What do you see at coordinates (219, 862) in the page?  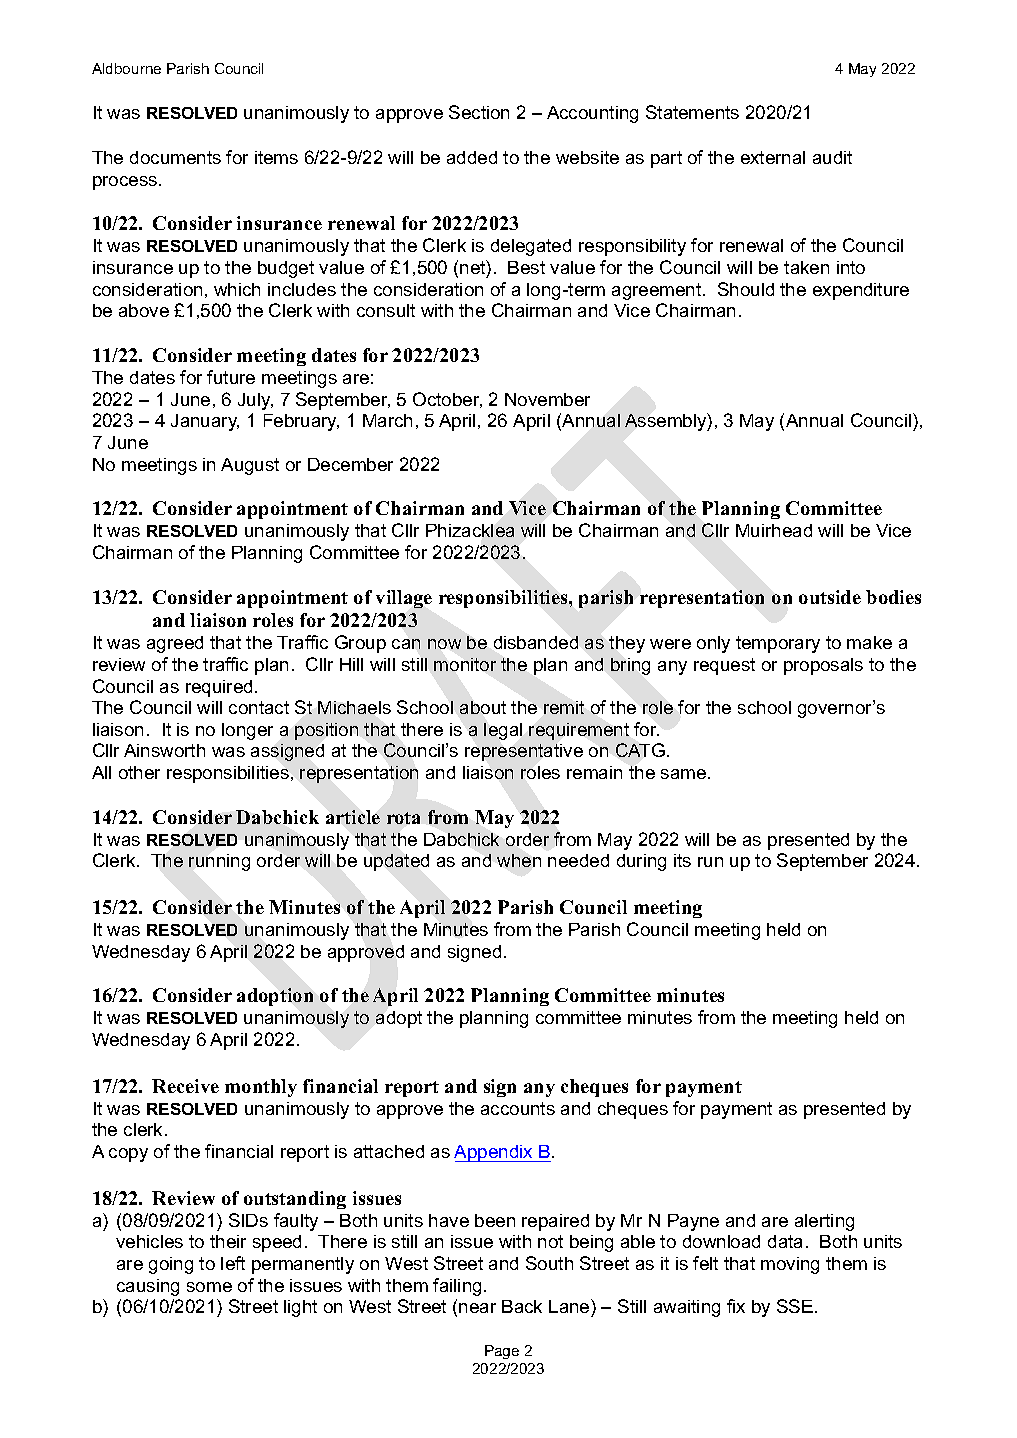 I see `running` at bounding box center [219, 862].
